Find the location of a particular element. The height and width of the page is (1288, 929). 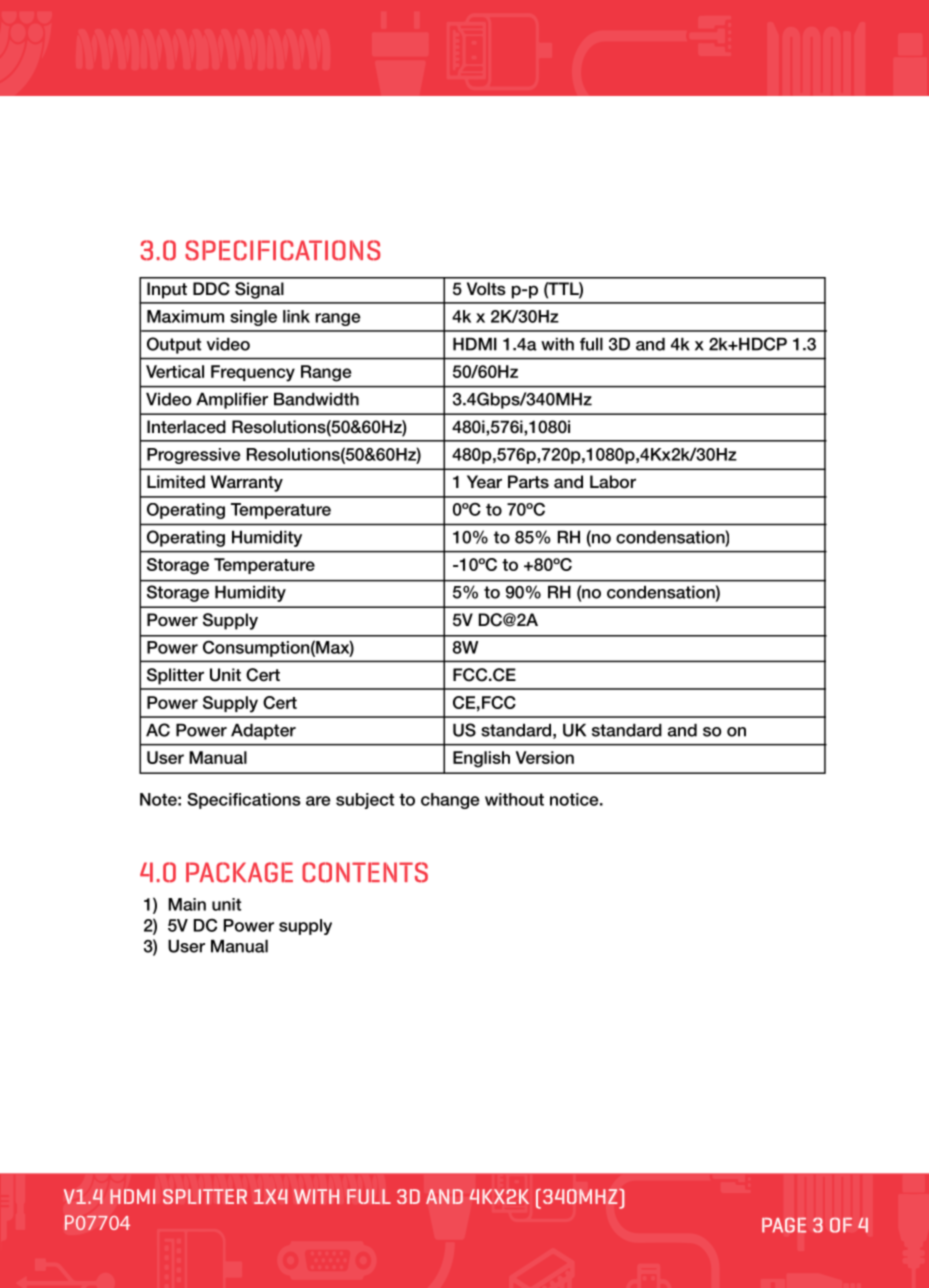

Volts is located at coordinates (486, 289).
